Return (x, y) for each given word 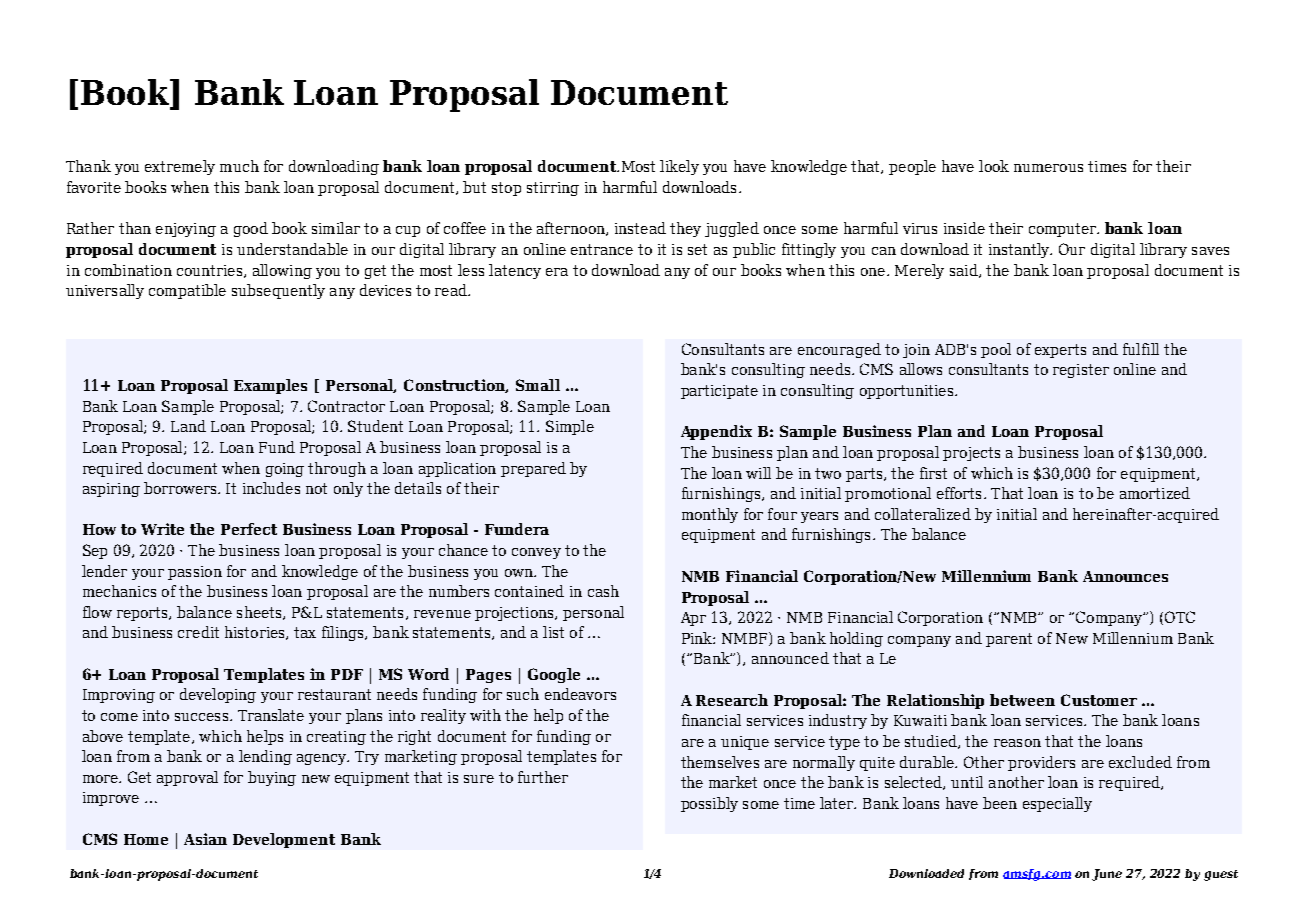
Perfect (249, 529)
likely (679, 167)
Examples (270, 386)
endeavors (580, 694)
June (1107, 875)
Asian (205, 839)
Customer (1099, 700)
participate (719, 392)
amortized (1155, 493)
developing (218, 695)
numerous (1048, 168)
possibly (709, 804)
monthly (710, 515)
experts (1060, 351)
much (239, 166)
